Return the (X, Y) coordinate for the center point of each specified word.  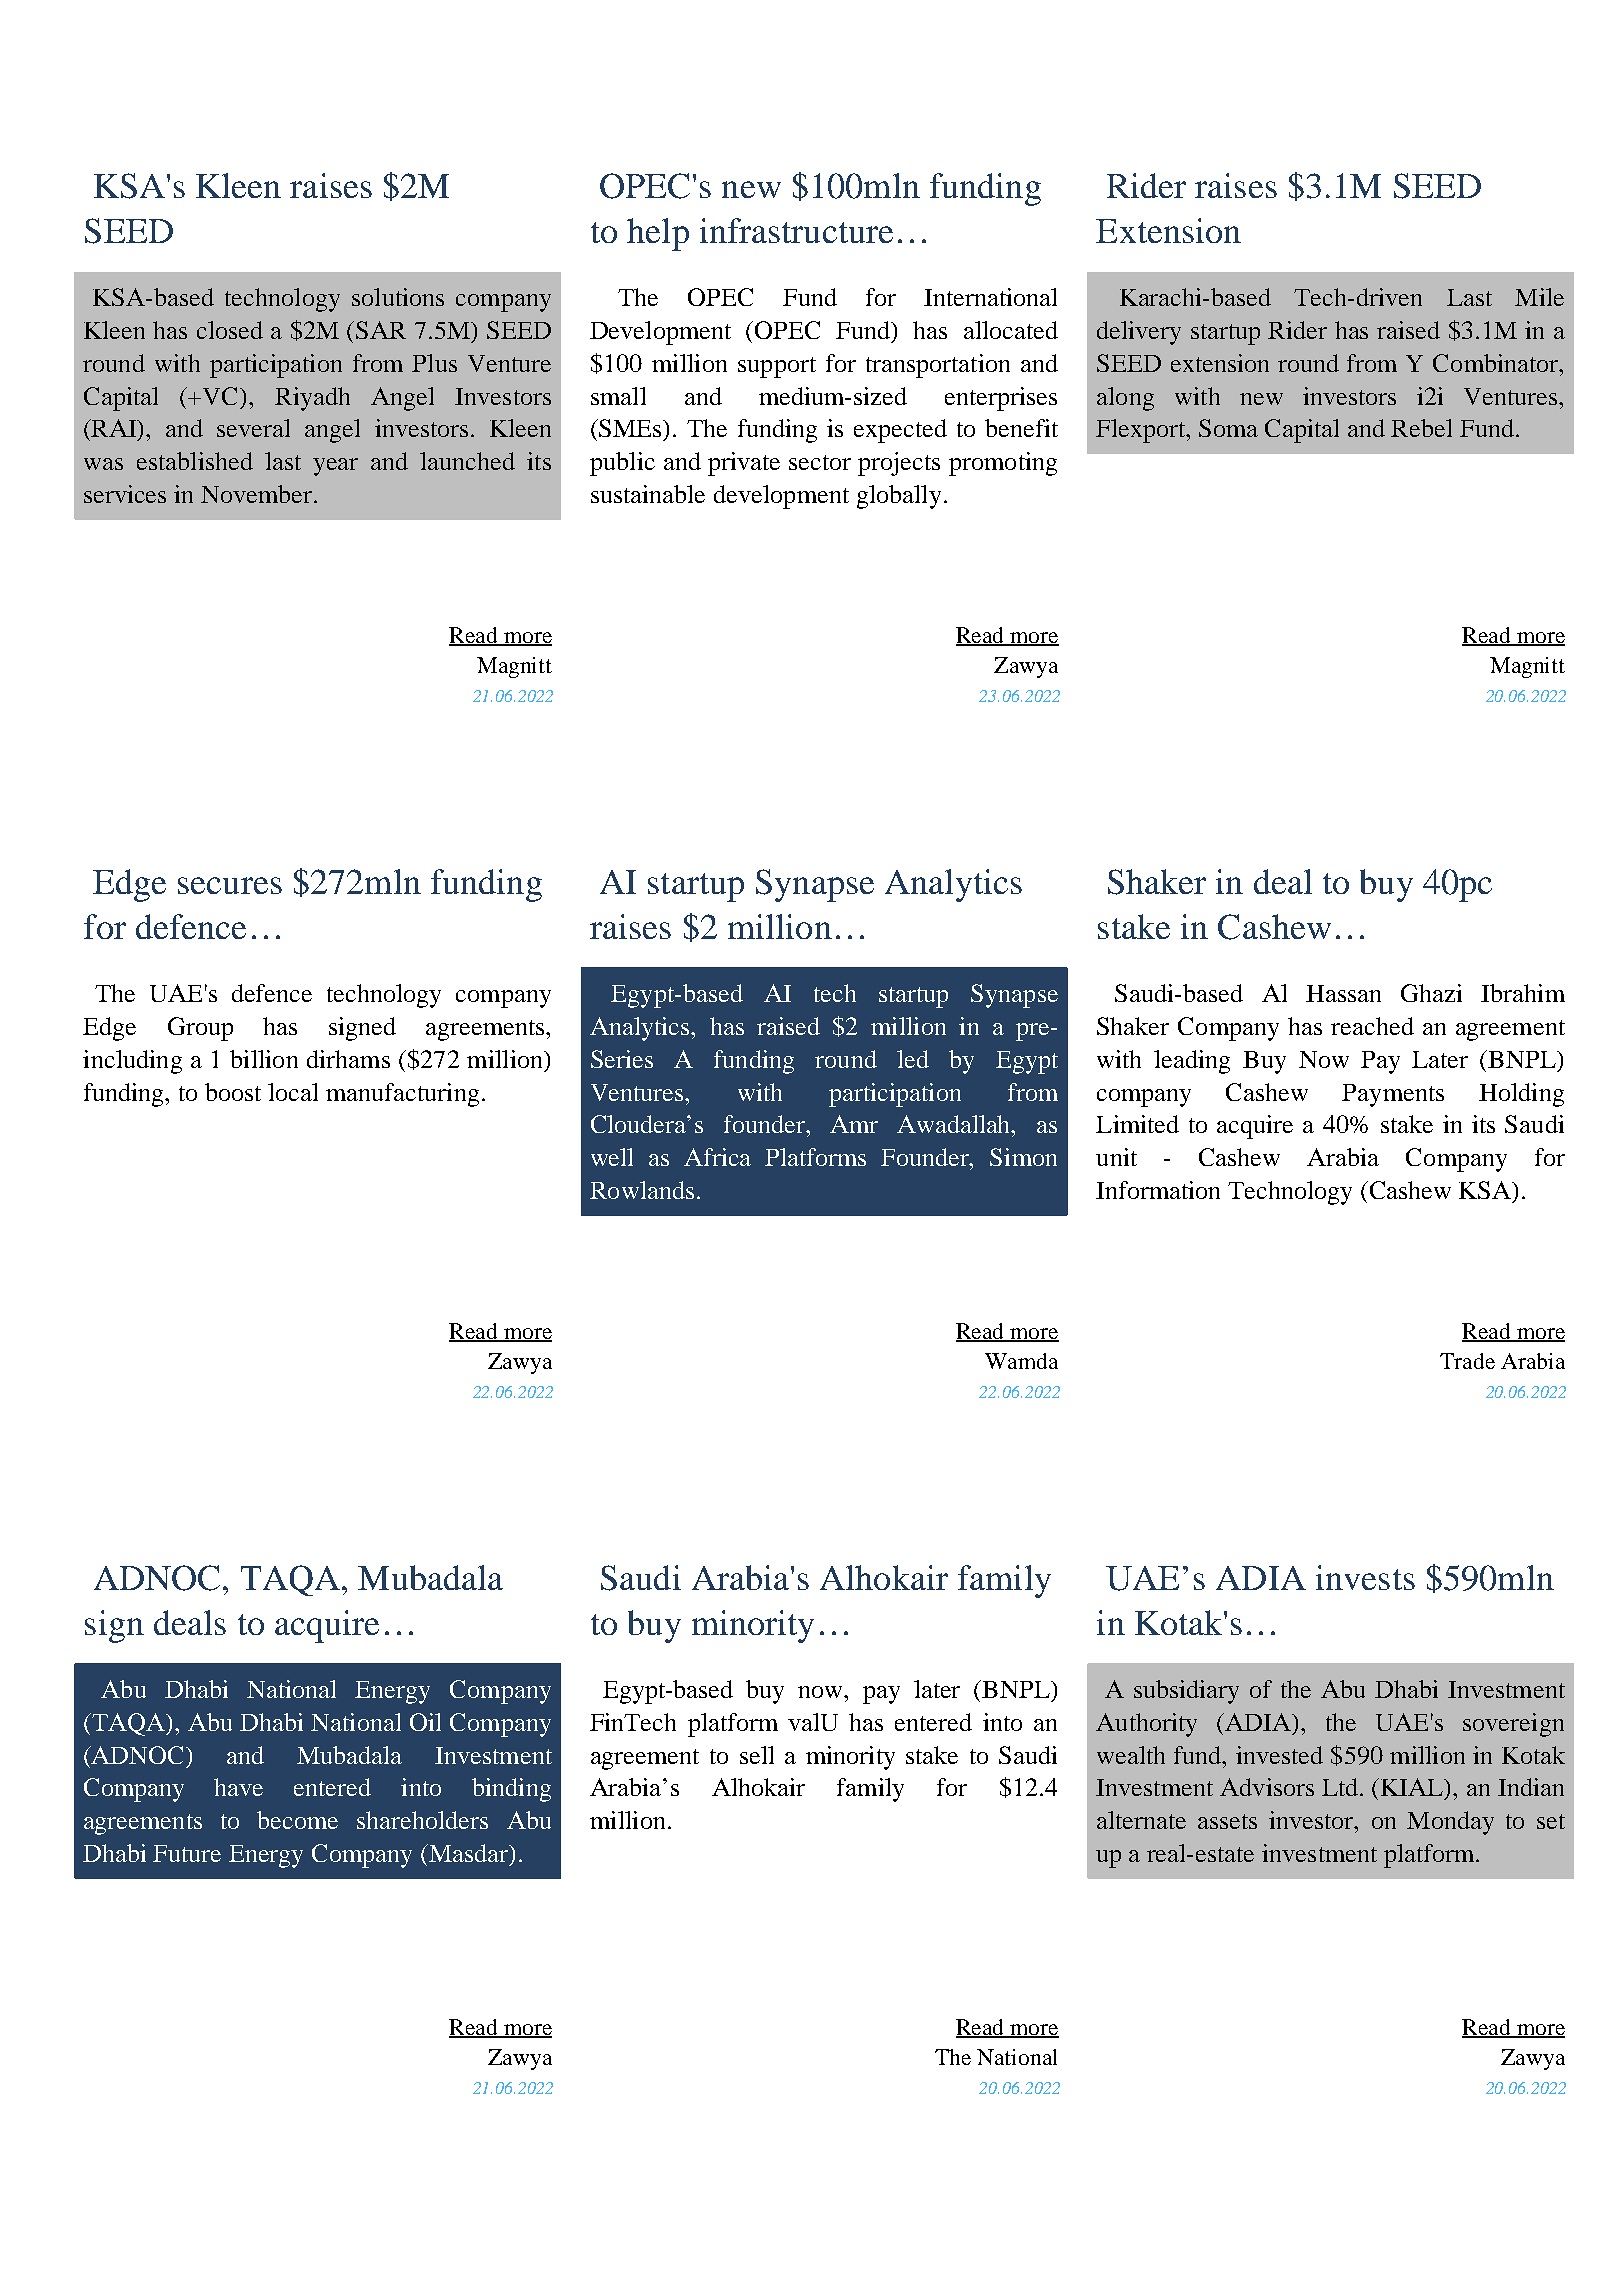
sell (757, 1755)
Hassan (1343, 993)
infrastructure (796, 230)
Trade (1467, 1361)
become (297, 1820)
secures (230, 885)
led (913, 1059)
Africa (717, 1157)
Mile (1539, 297)
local (293, 1092)
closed (230, 330)
